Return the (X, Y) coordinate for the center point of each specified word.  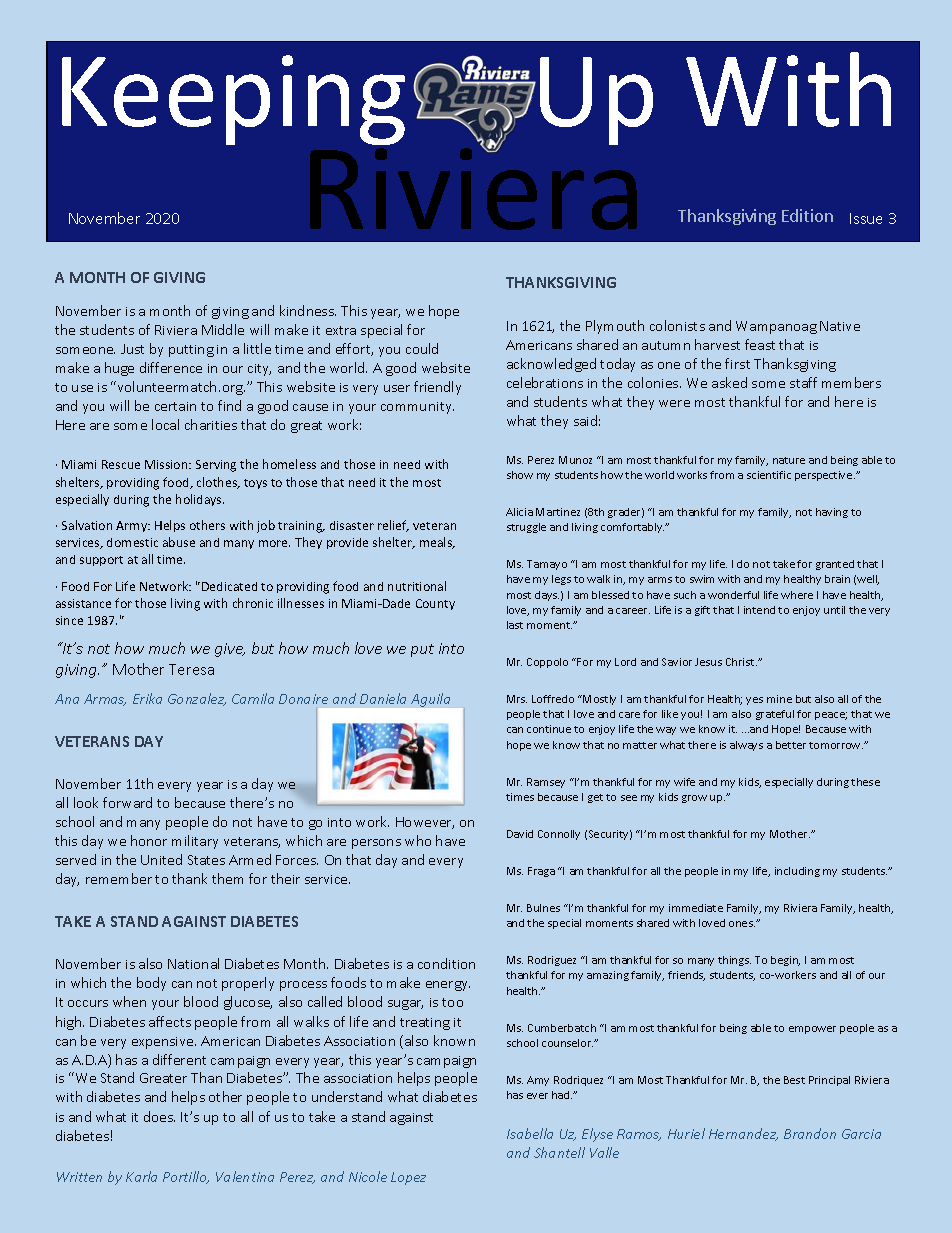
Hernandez (743, 1134)
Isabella (530, 1133)
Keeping (233, 100)
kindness (308, 310)
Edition (807, 215)
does (159, 1116)
